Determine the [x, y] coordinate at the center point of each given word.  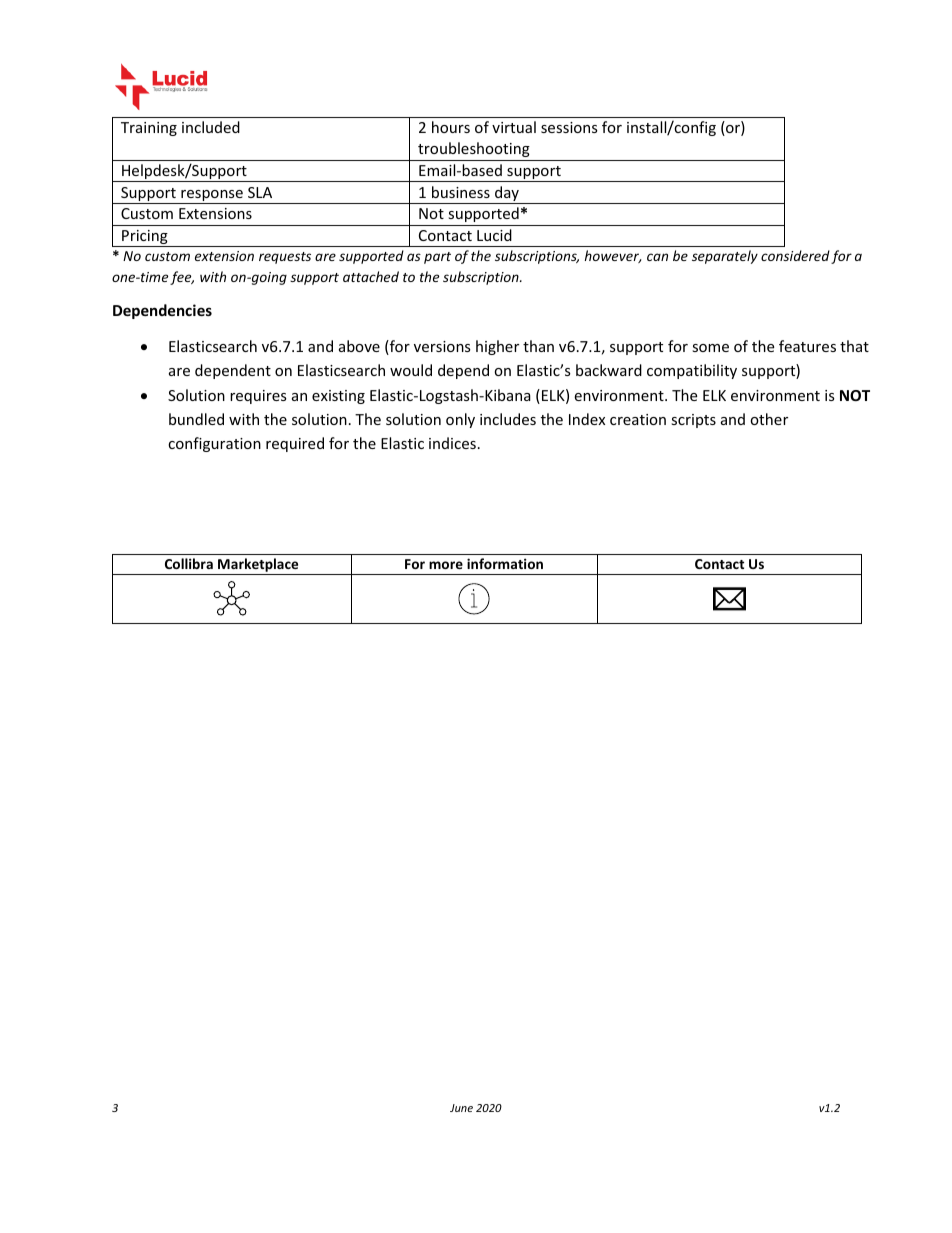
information [505, 563]
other [769, 419]
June [461, 1108]
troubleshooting [474, 149]
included [211, 127]
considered [795, 255]
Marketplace [258, 566]
